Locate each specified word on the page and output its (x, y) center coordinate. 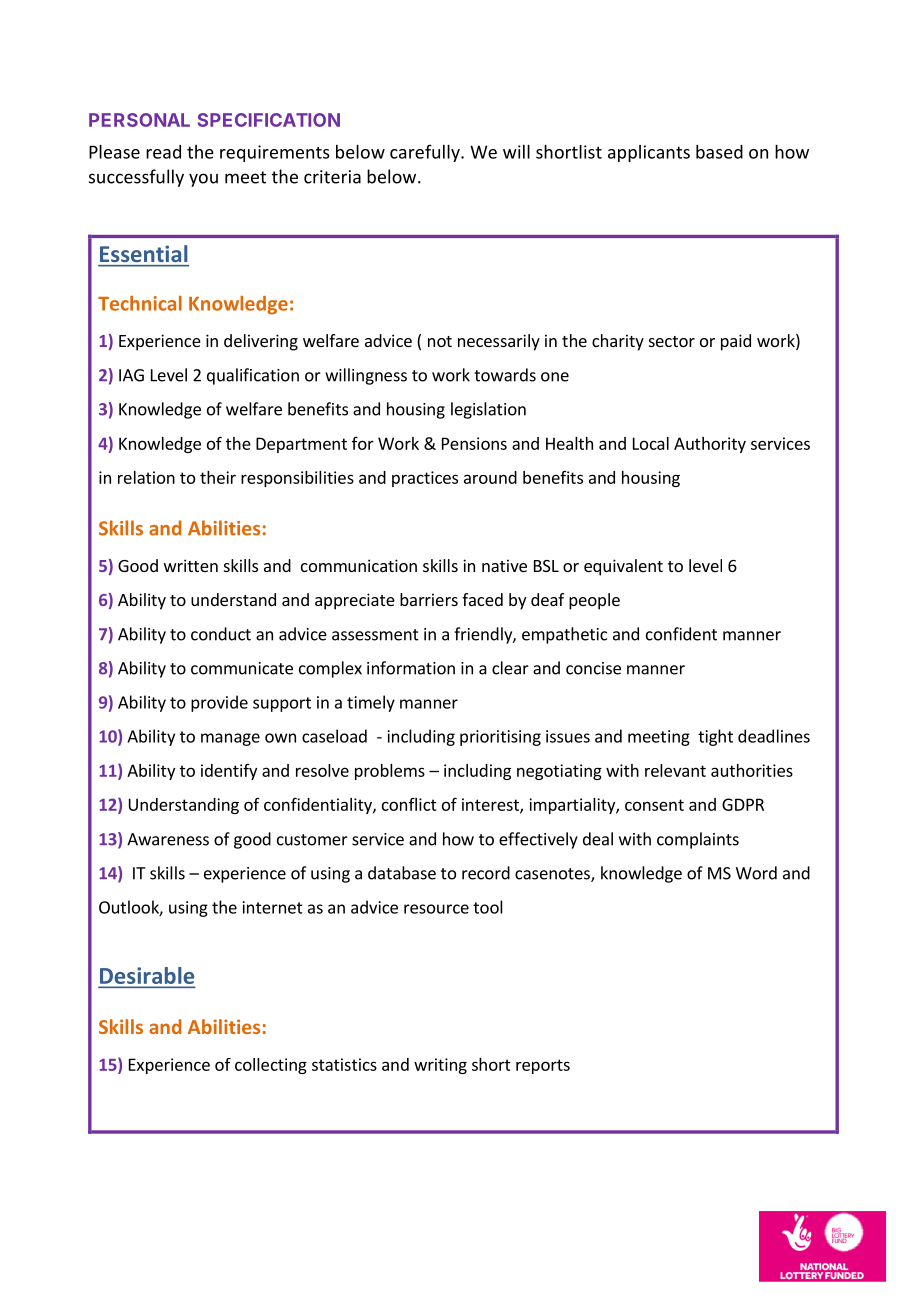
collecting (271, 1066)
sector (672, 341)
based (719, 152)
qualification (253, 376)
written (191, 565)
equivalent (623, 567)
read (163, 152)
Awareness (168, 839)
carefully (426, 153)
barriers (429, 599)
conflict (409, 804)
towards (505, 375)
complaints (698, 840)
